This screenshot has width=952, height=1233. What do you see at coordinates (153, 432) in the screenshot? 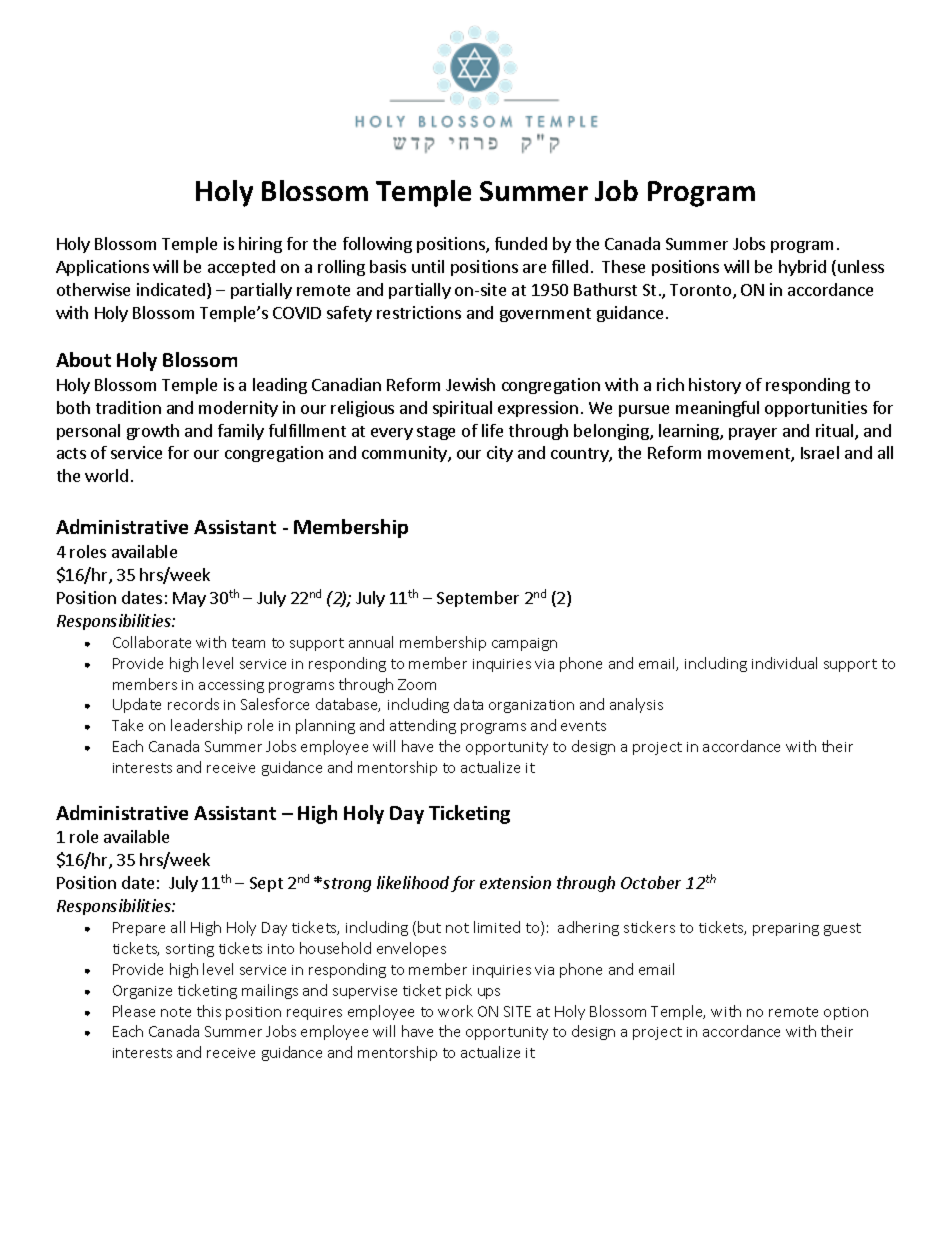
I see `growth` at bounding box center [153, 432].
